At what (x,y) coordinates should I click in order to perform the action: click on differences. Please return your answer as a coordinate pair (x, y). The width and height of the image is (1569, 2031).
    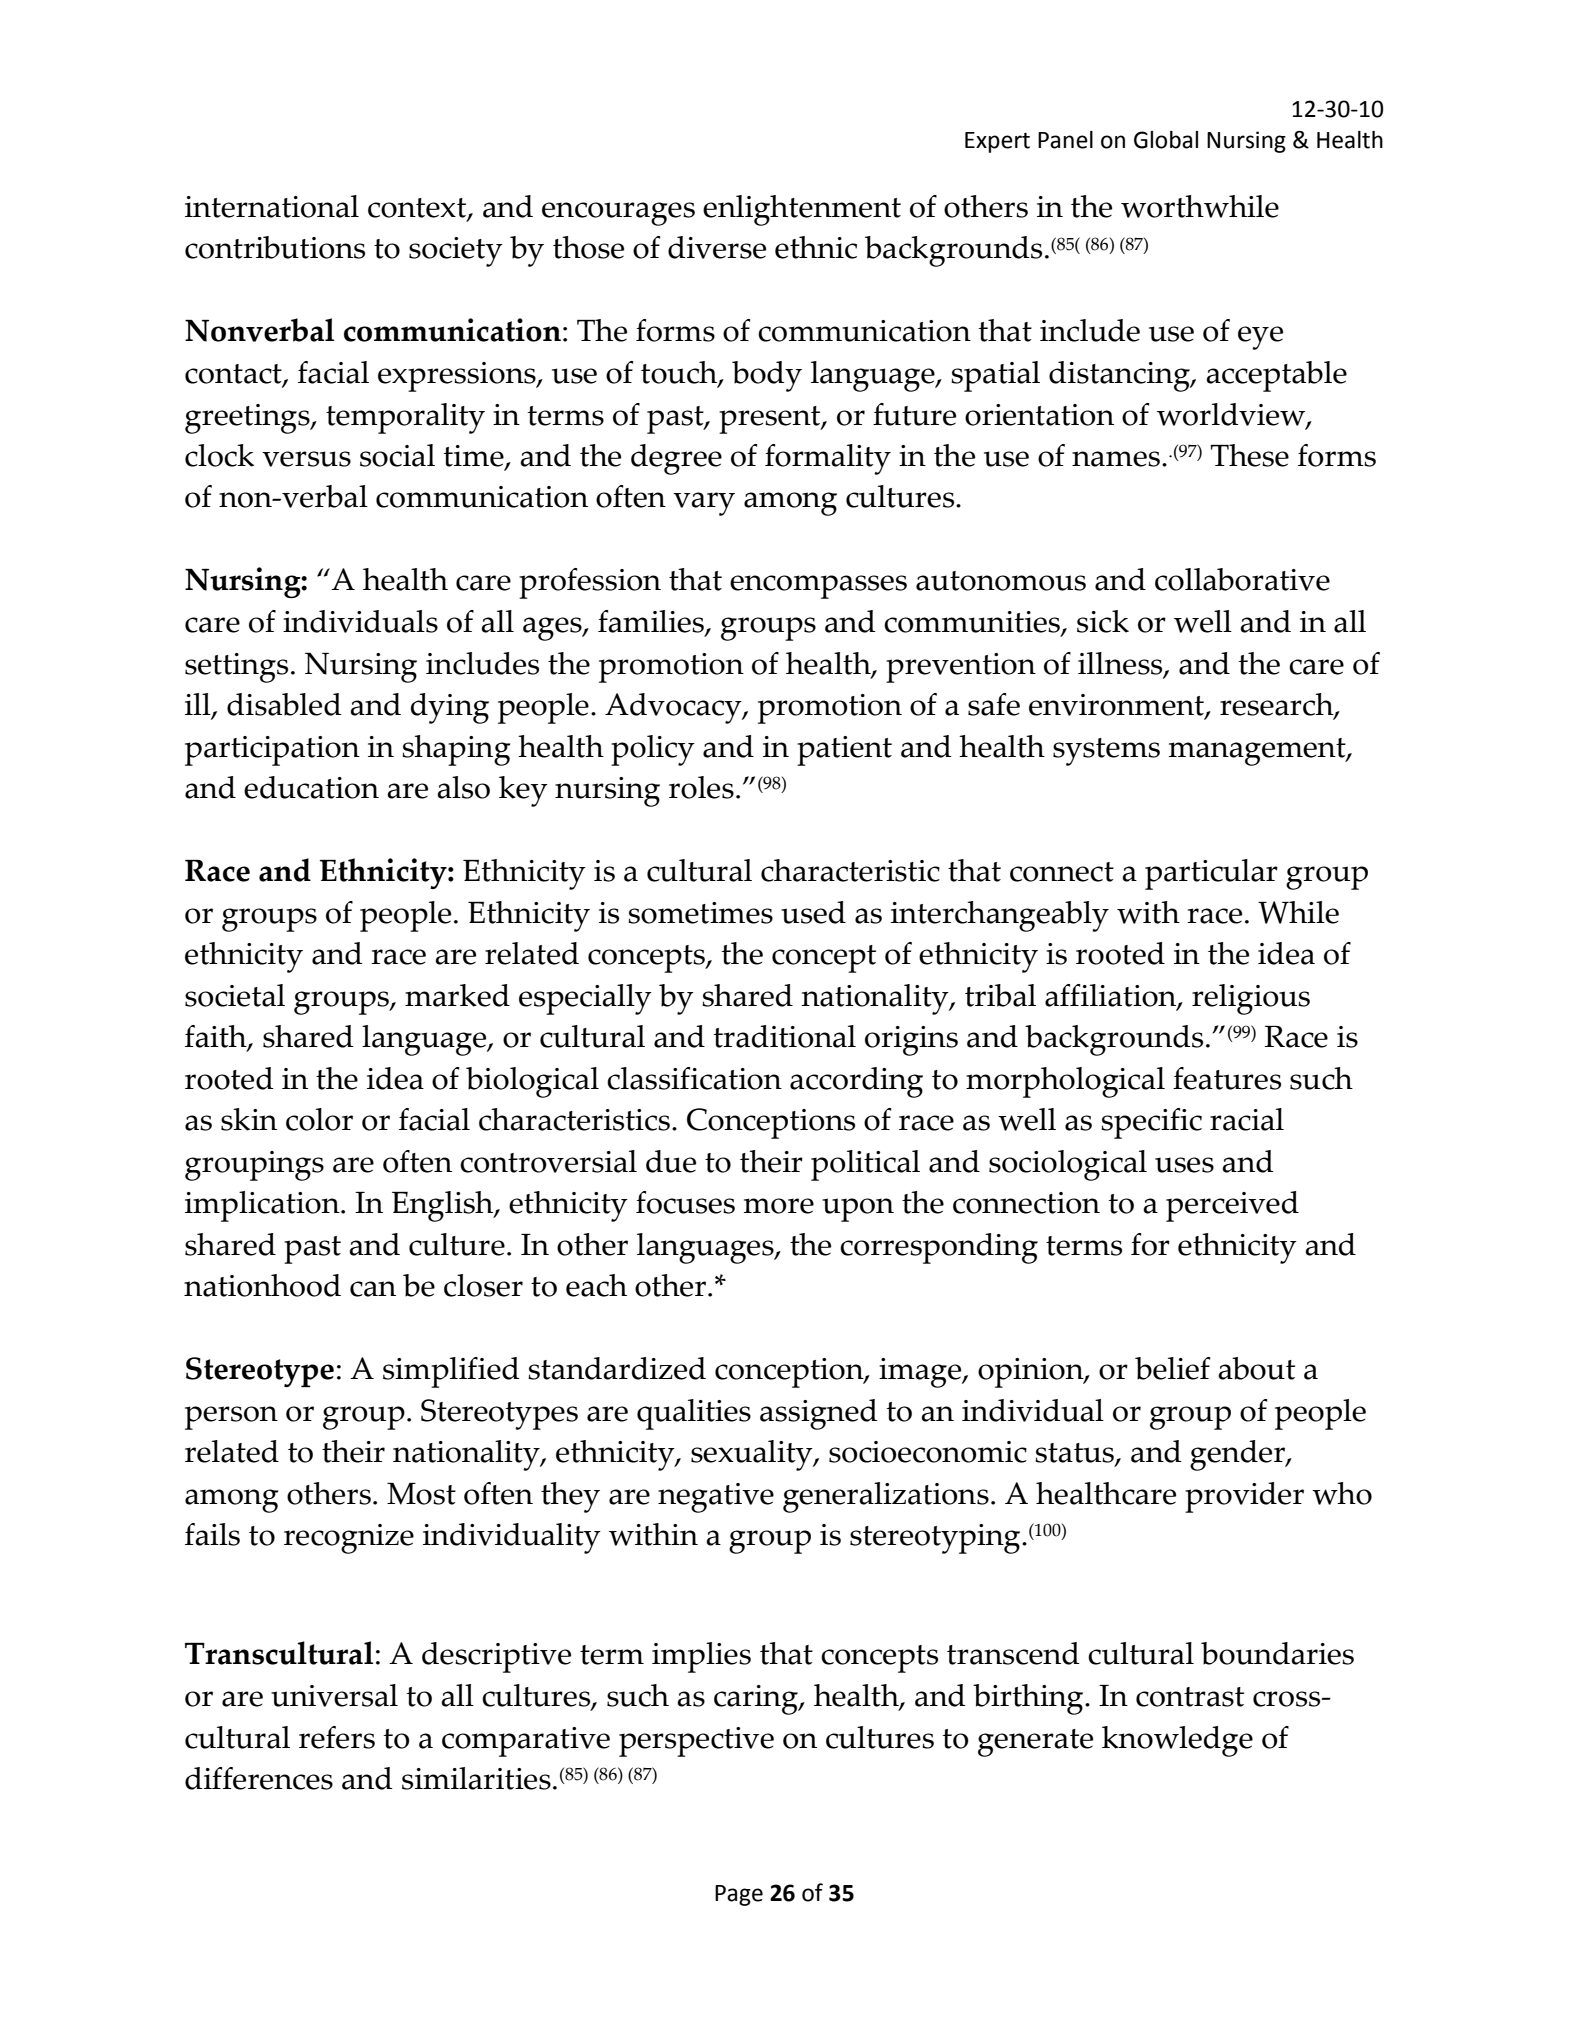
    Looking at the image, I should click on (259, 1778).
